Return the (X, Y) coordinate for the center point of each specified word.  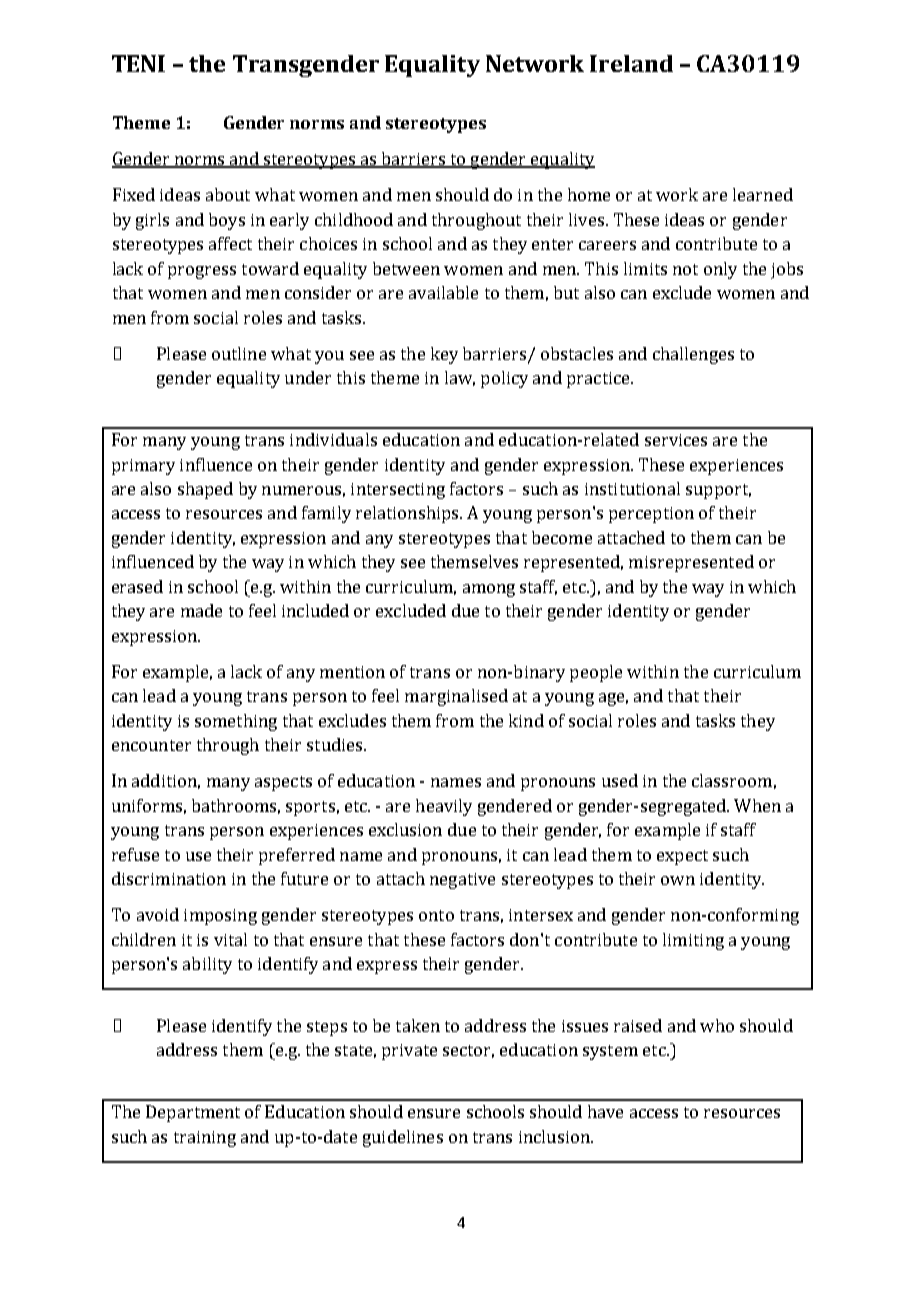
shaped (205, 490)
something (236, 722)
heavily (444, 807)
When (757, 805)
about (228, 194)
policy (504, 379)
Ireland (631, 63)
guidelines (403, 1138)
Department (193, 1113)
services (676, 440)
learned (763, 194)
